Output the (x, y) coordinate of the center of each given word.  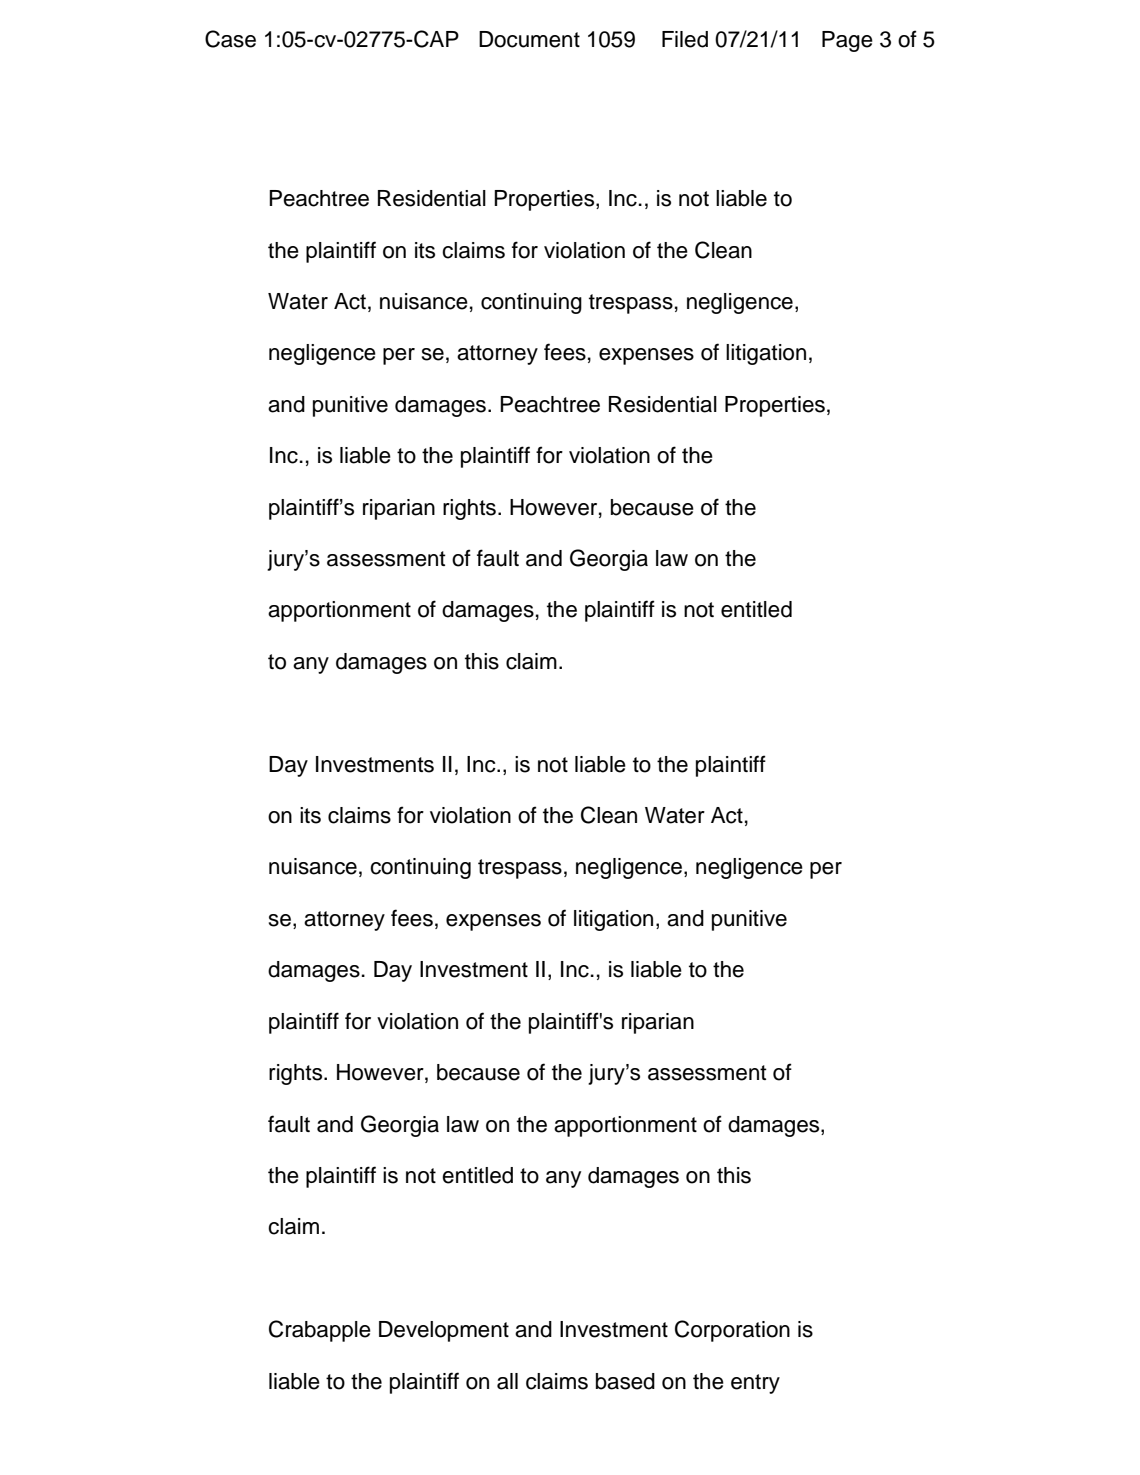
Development (444, 1331)
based (625, 1381)
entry (755, 1384)
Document (529, 39)
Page (847, 41)
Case (230, 39)
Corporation (732, 1331)
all (507, 1381)
